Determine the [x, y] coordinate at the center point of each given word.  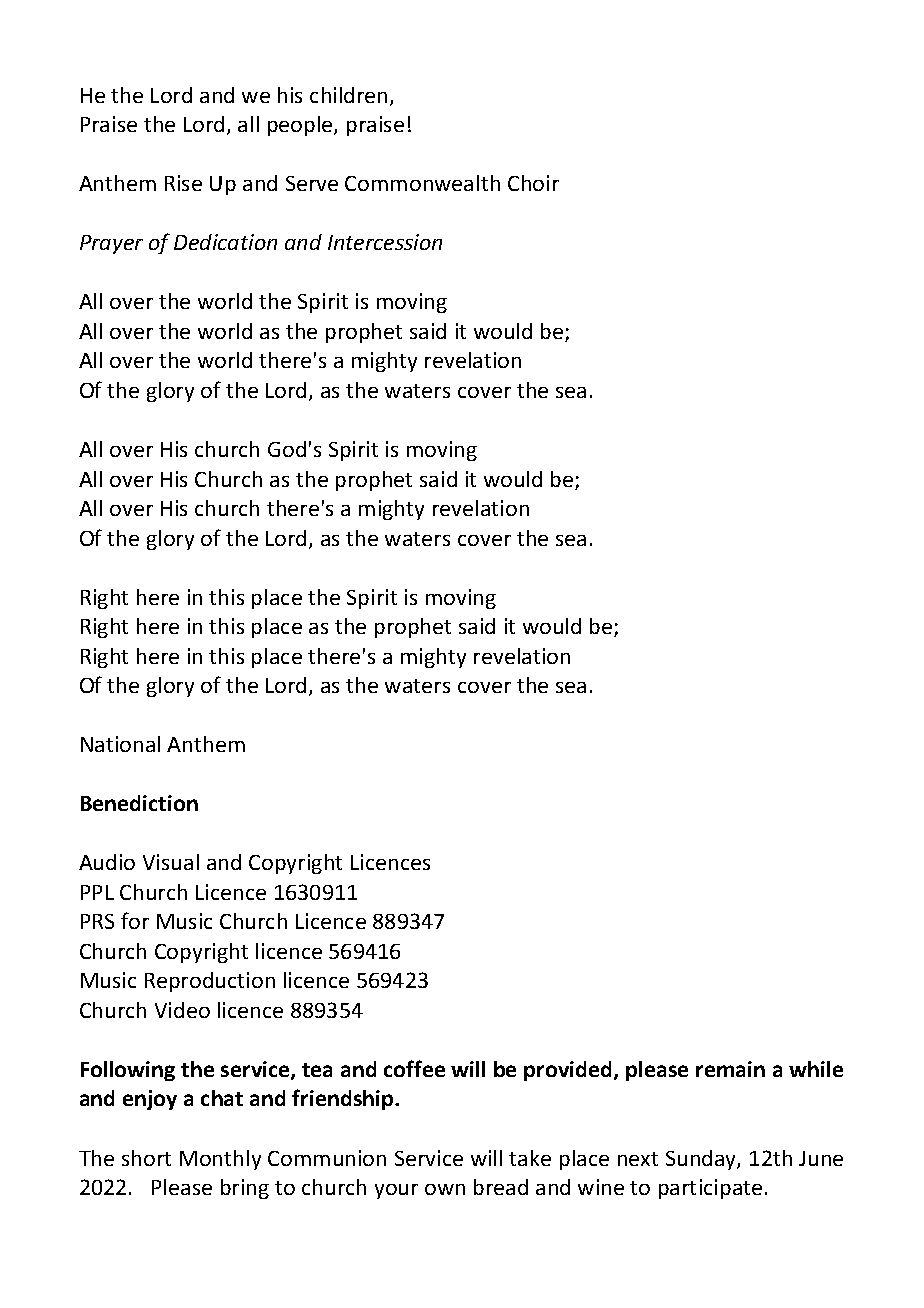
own [445, 1189]
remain [730, 1069]
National [120, 744]
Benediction [139, 803]
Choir [533, 183]
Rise [183, 183]
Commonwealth [422, 183]
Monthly [220, 1160]
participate [710, 1189]
